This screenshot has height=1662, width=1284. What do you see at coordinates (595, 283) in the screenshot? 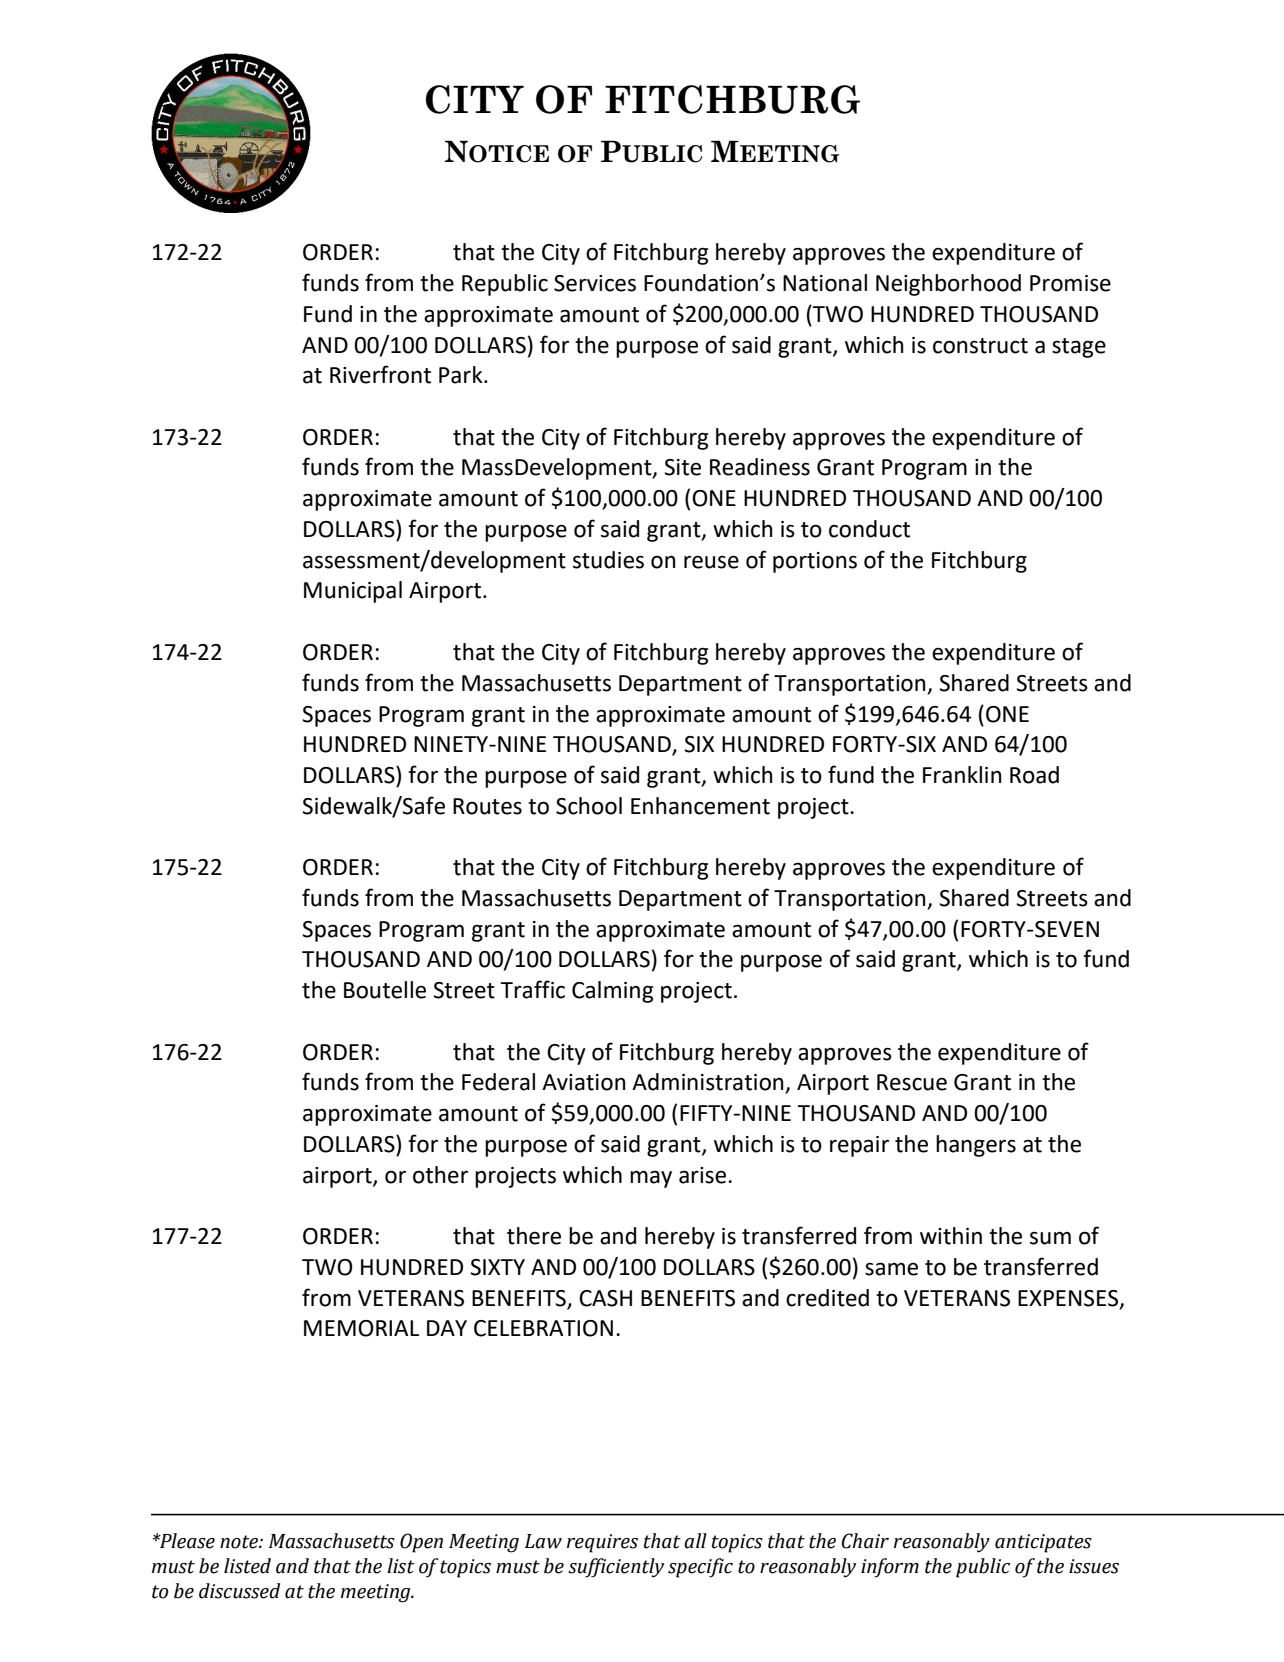
I see `Services` at bounding box center [595, 283].
